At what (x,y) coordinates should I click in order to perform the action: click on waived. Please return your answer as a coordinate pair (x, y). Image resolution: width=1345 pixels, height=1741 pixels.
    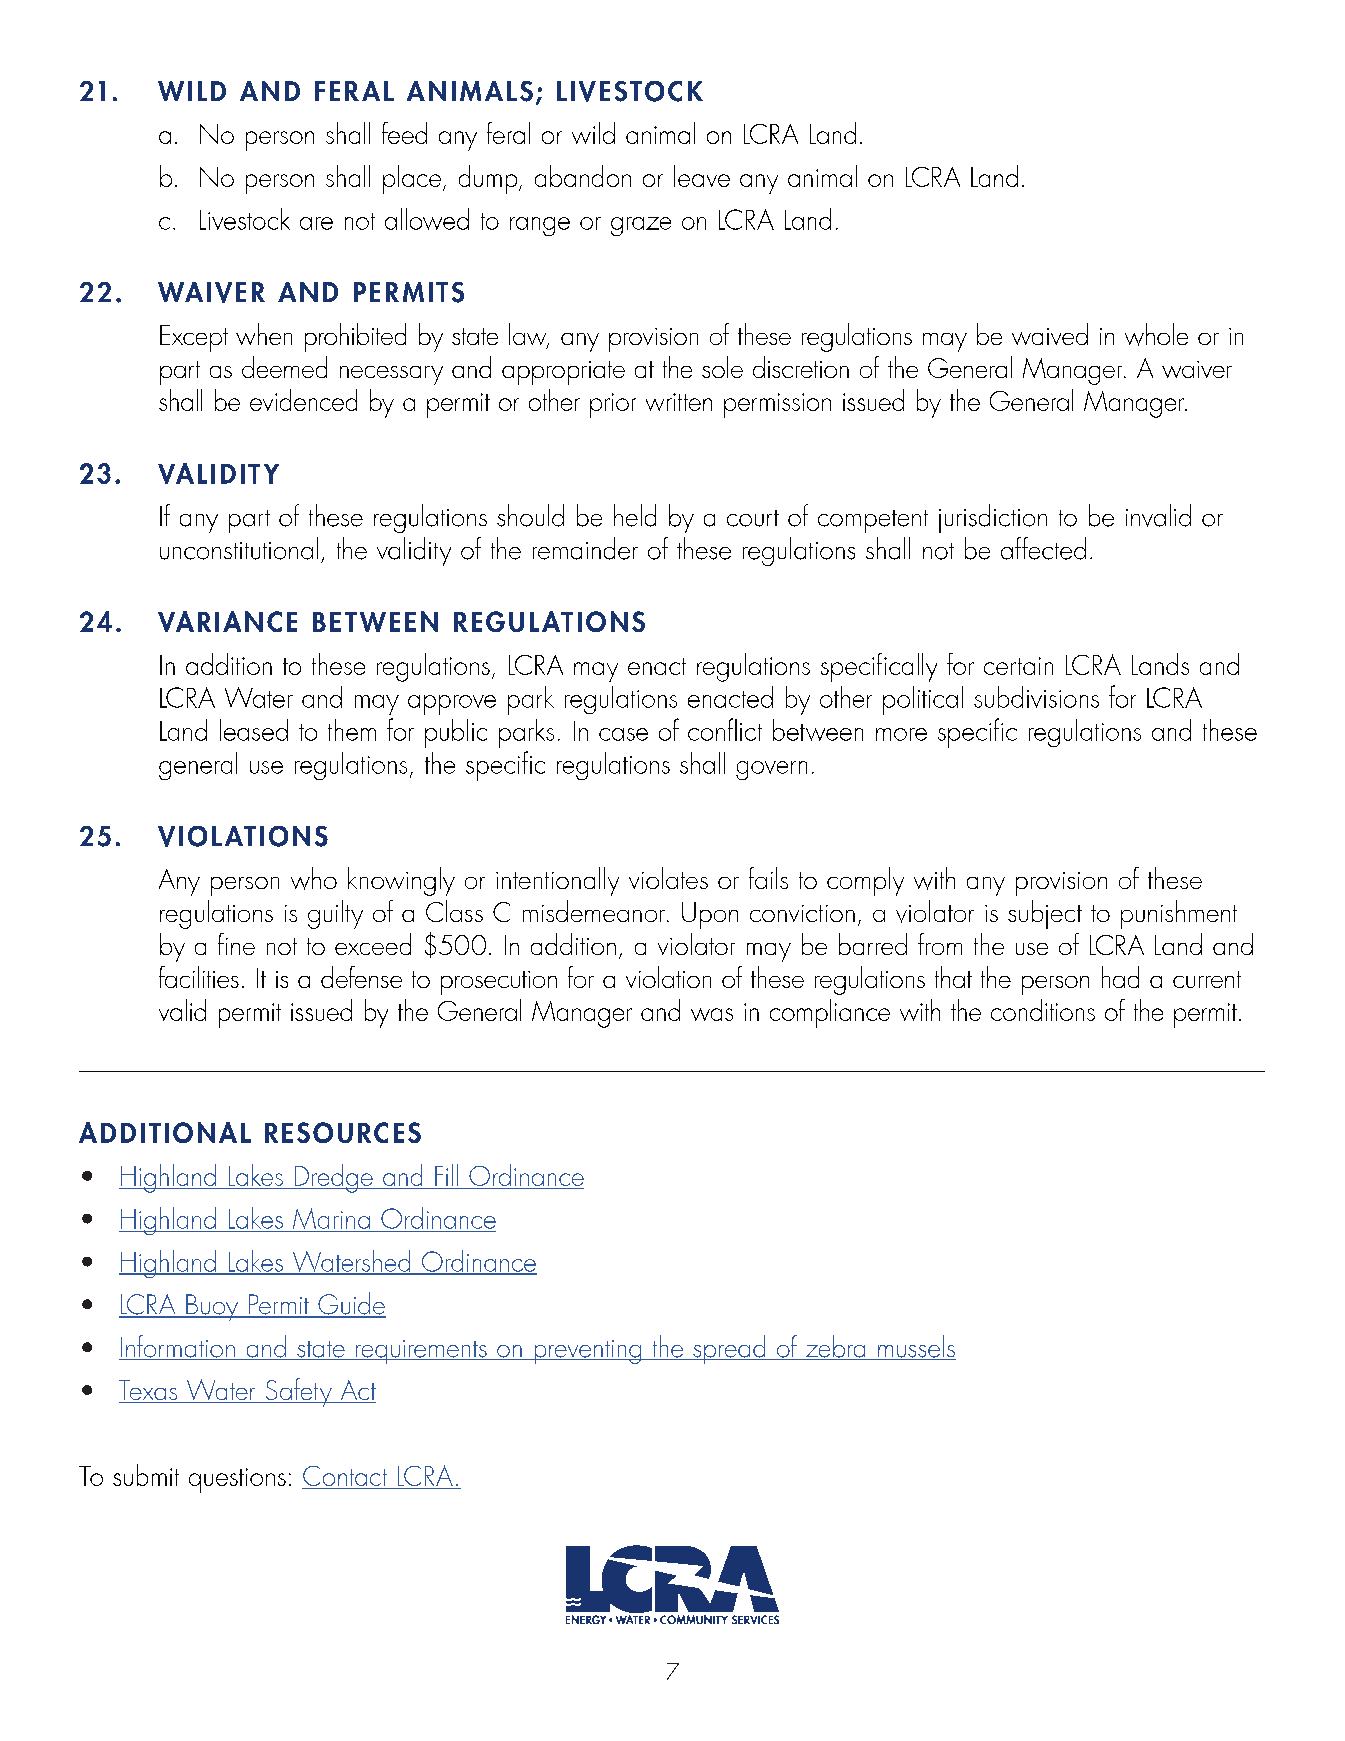
    Looking at the image, I should click on (1050, 334).
